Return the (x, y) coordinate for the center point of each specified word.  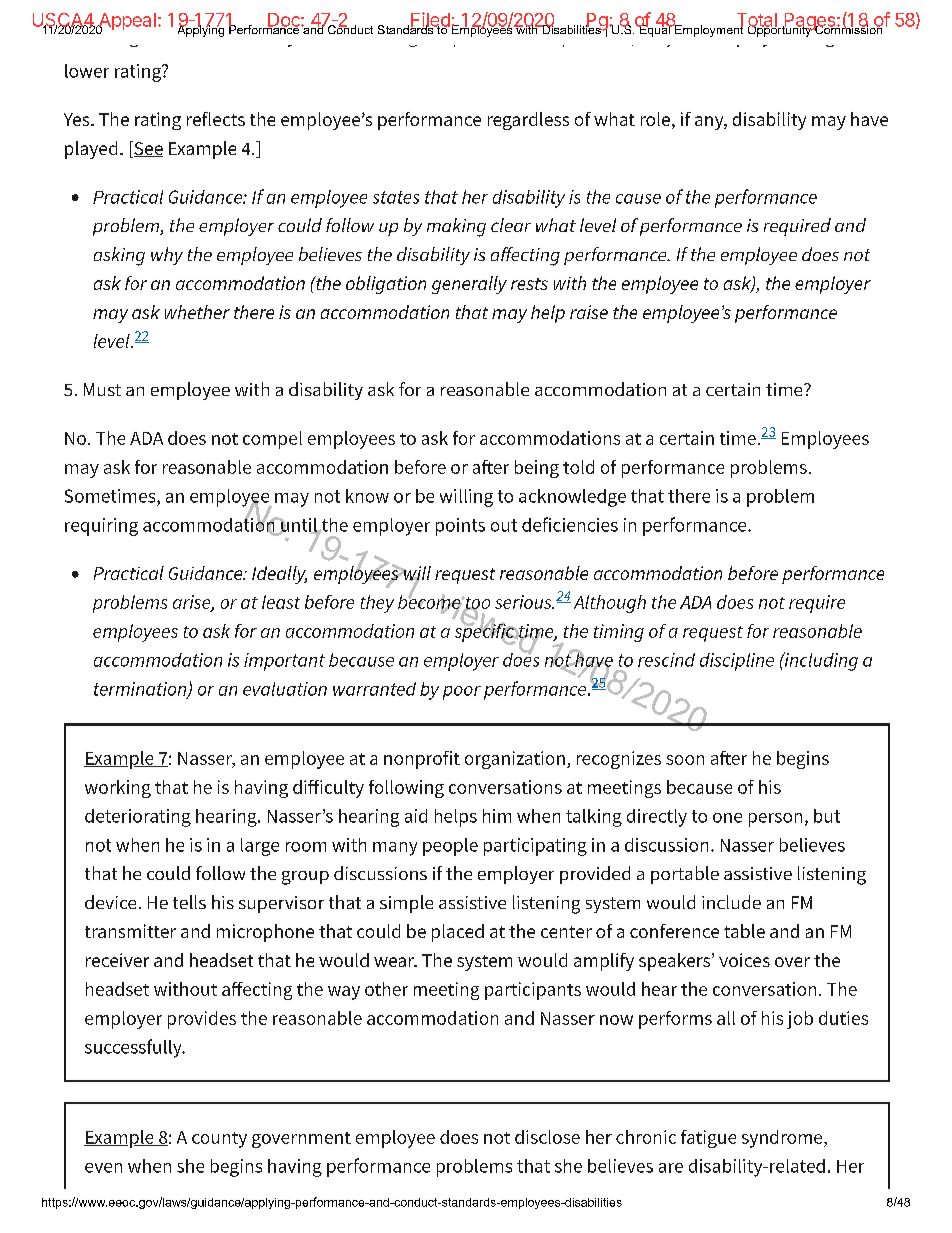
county (219, 1140)
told (578, 467)
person (775, 820)
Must (102, 389)
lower (87, 71)
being (537, 469)
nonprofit (422, 760)
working (118, 789)
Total (756, 21)
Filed (430, 20)
